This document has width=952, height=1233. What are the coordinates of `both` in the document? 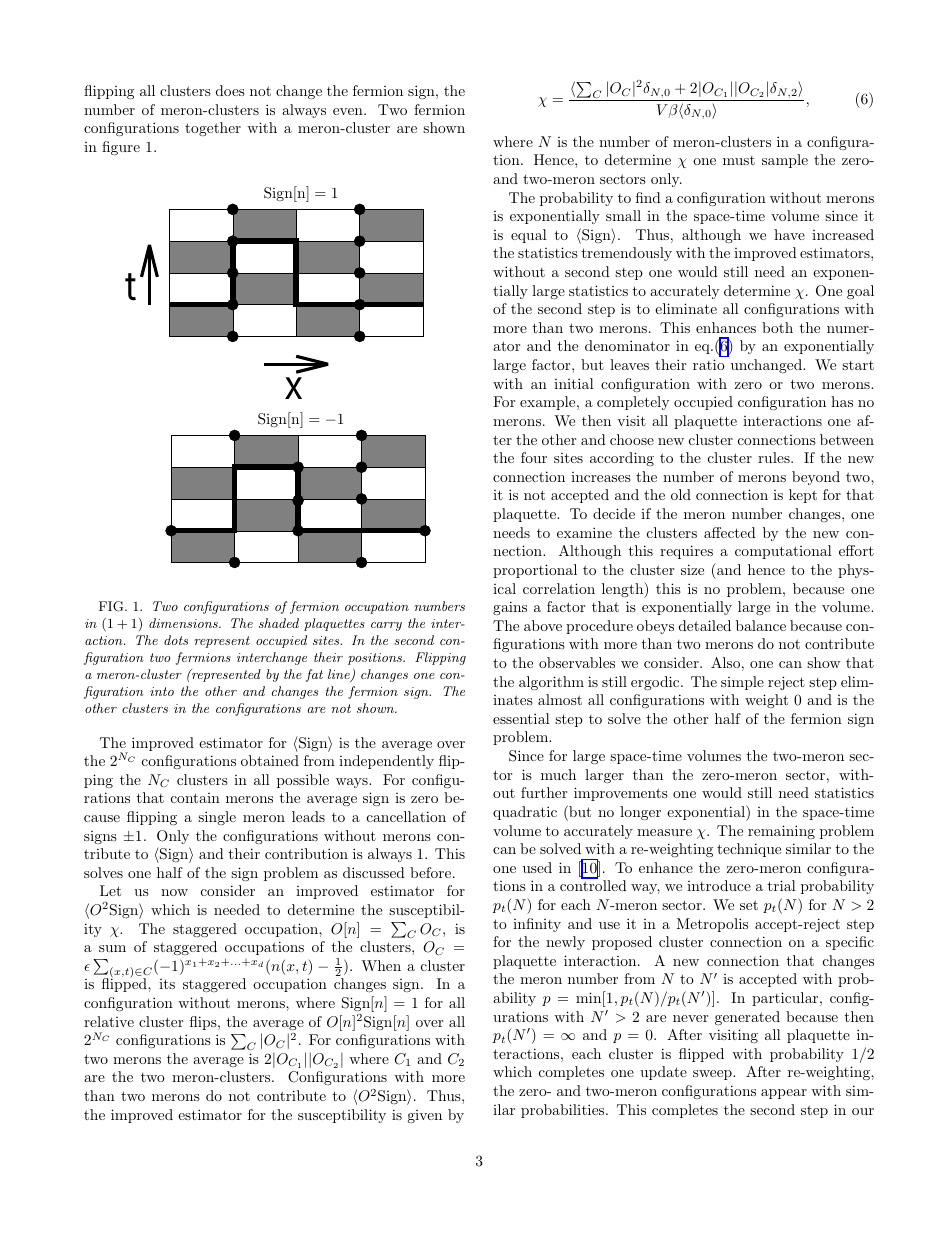 It's located at (777, 327).
